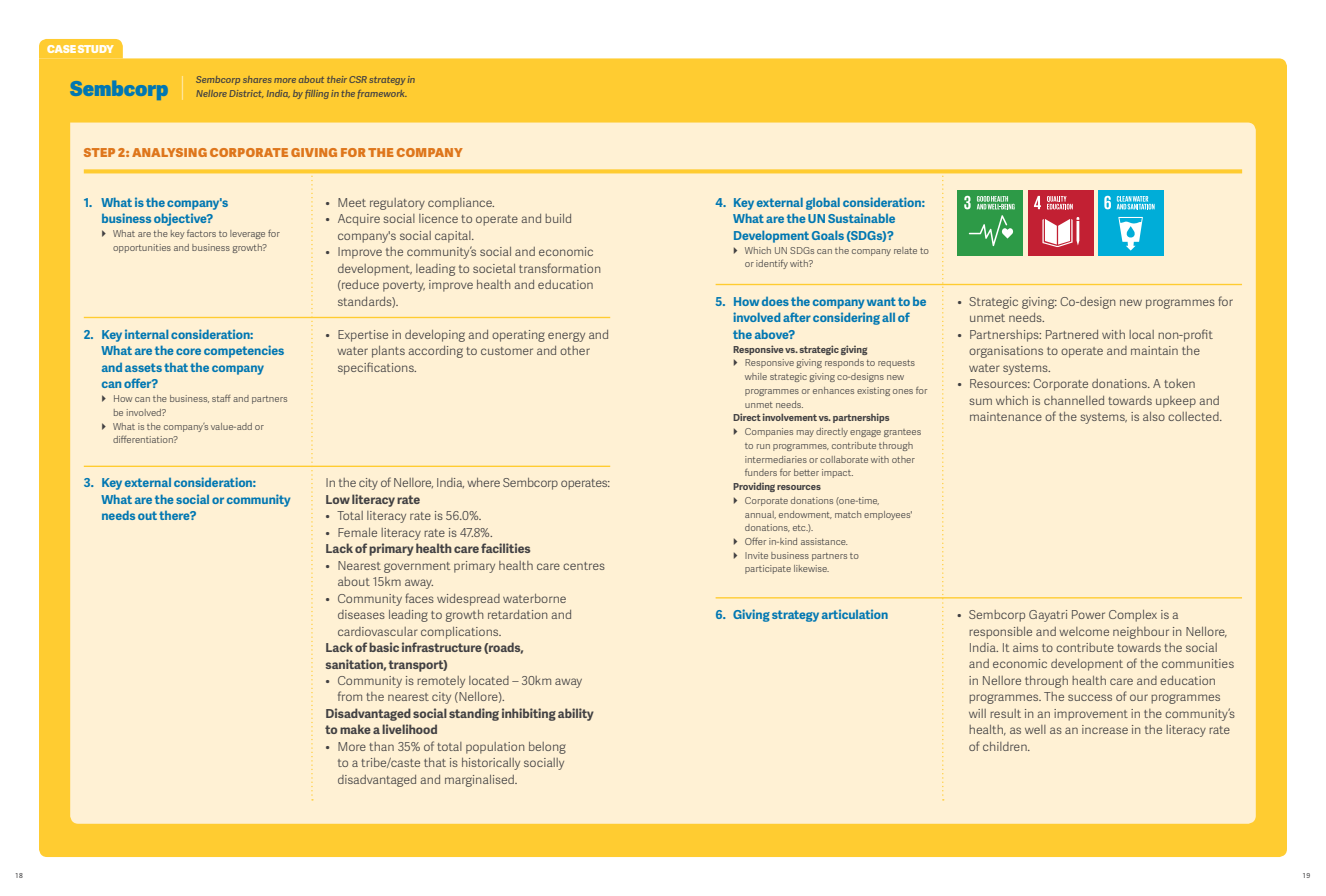 The height and width of the screenshot is (896, 1326). Describe the element at coordinates (382, 94) in the screenshot. I see `framework` at that location.
